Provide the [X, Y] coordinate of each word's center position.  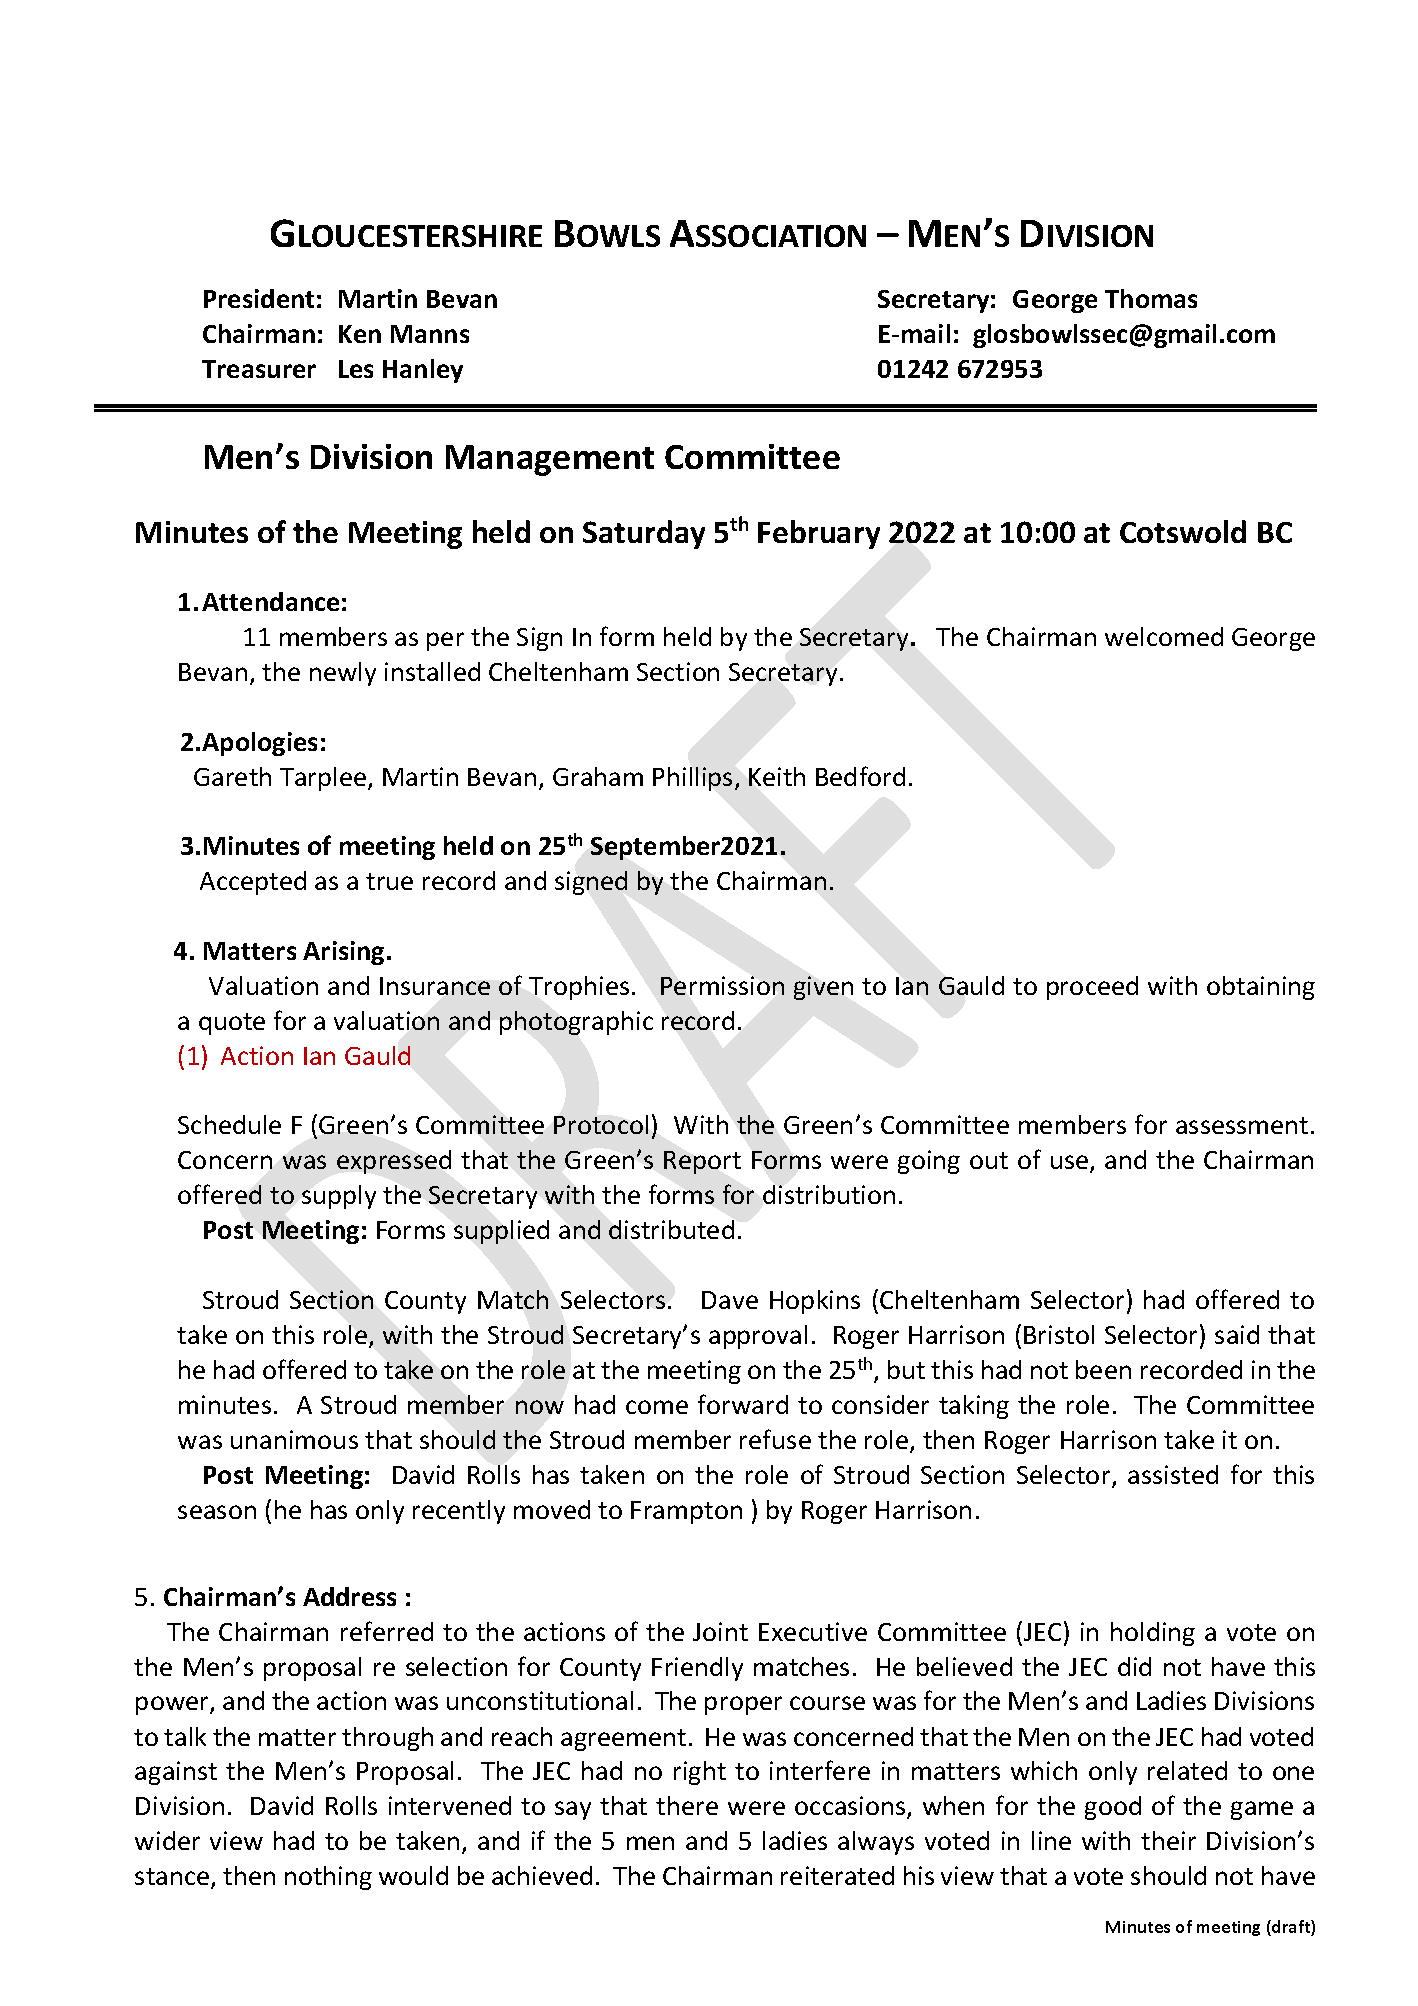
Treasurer [259, 369]
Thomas [1151, 298]
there [687, 1805]
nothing [328, 1878]
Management [550, 460]
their [1168, 1840]
